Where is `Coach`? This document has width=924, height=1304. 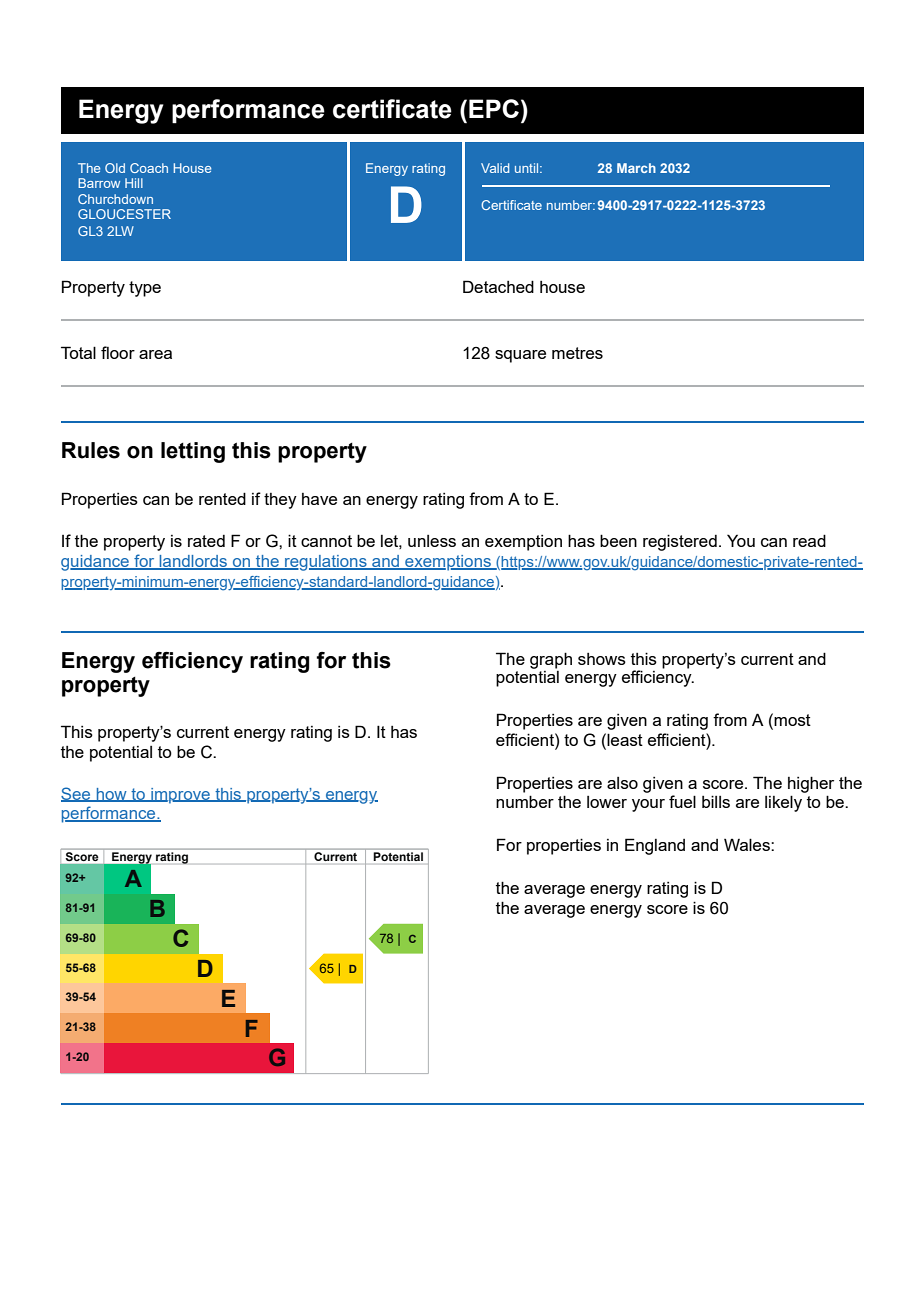
Coach is located at coordinates (149, 168).
